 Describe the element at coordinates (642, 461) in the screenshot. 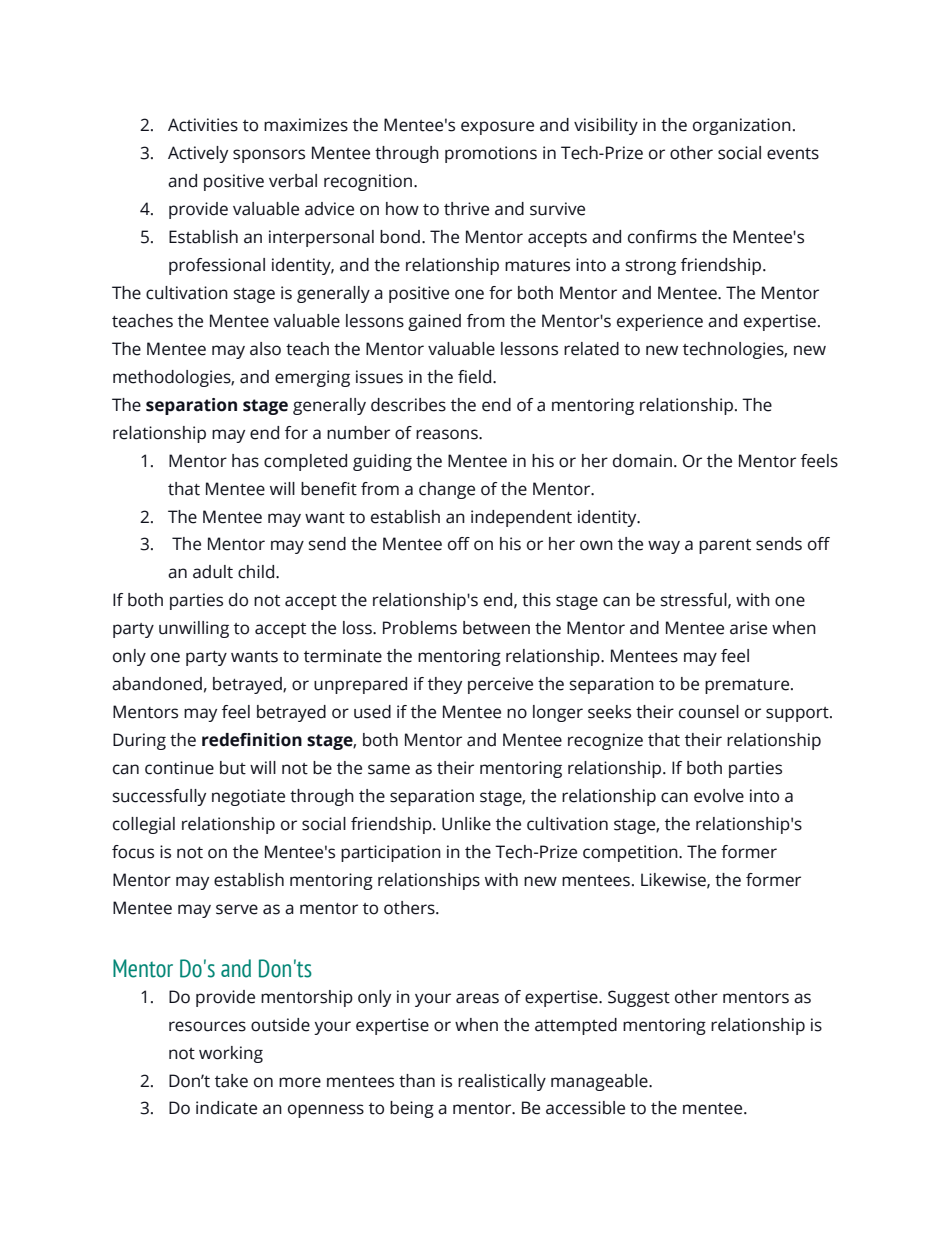

I see `domain` at that location.
